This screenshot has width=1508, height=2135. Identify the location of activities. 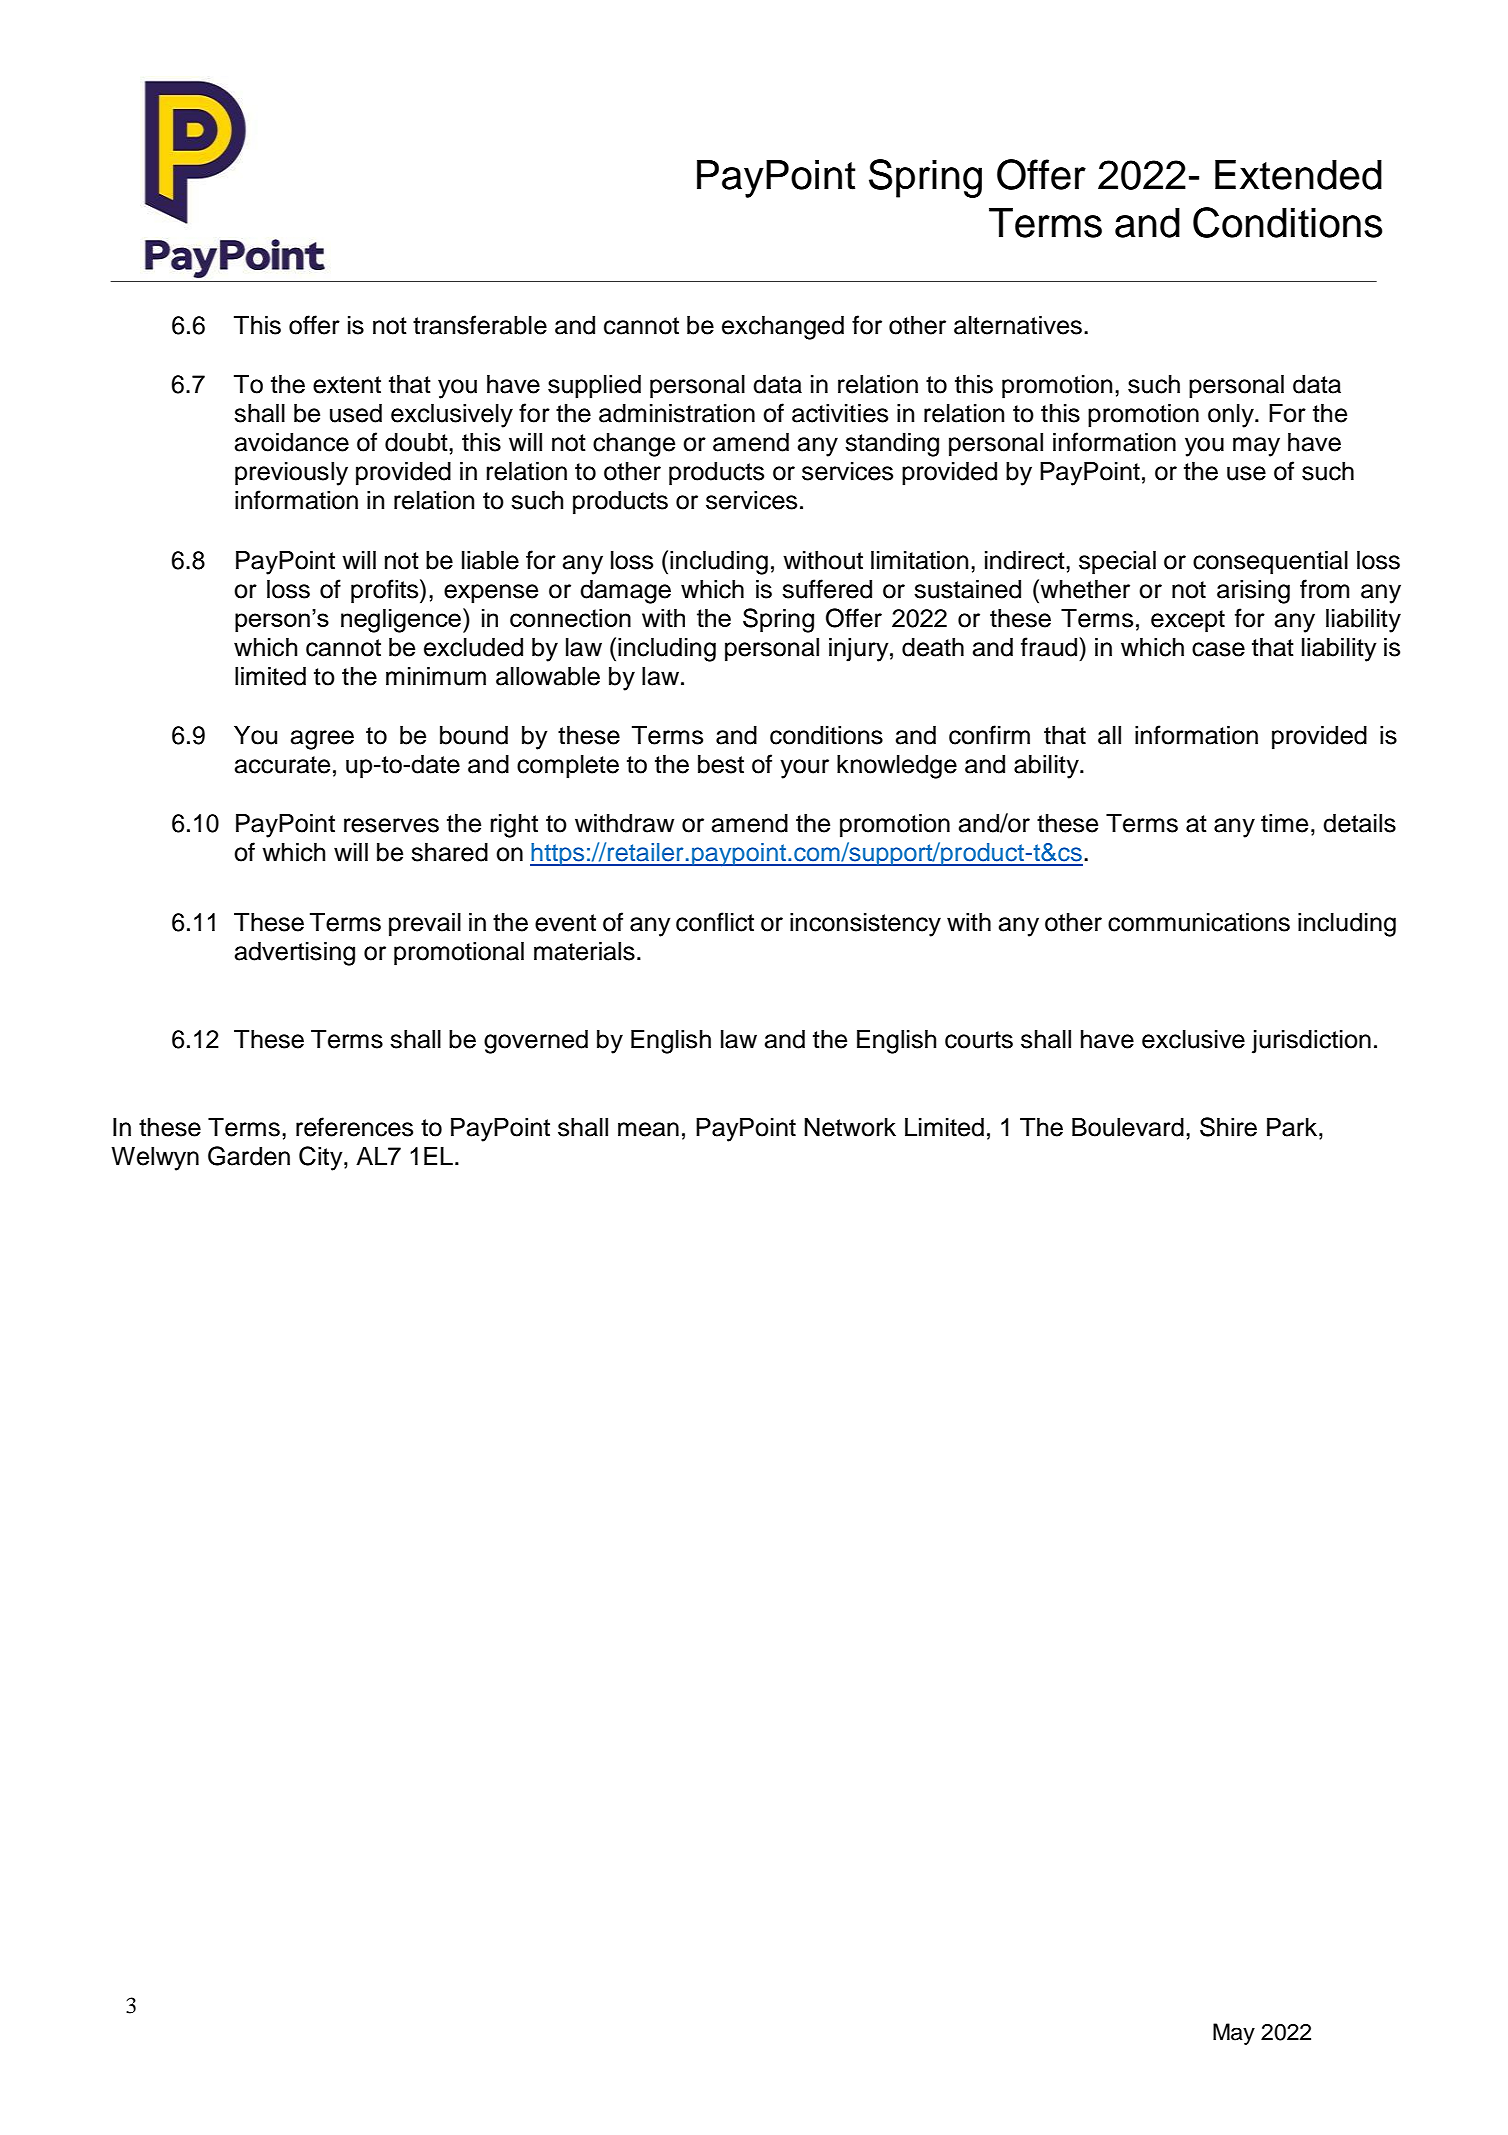
(840, 413).
